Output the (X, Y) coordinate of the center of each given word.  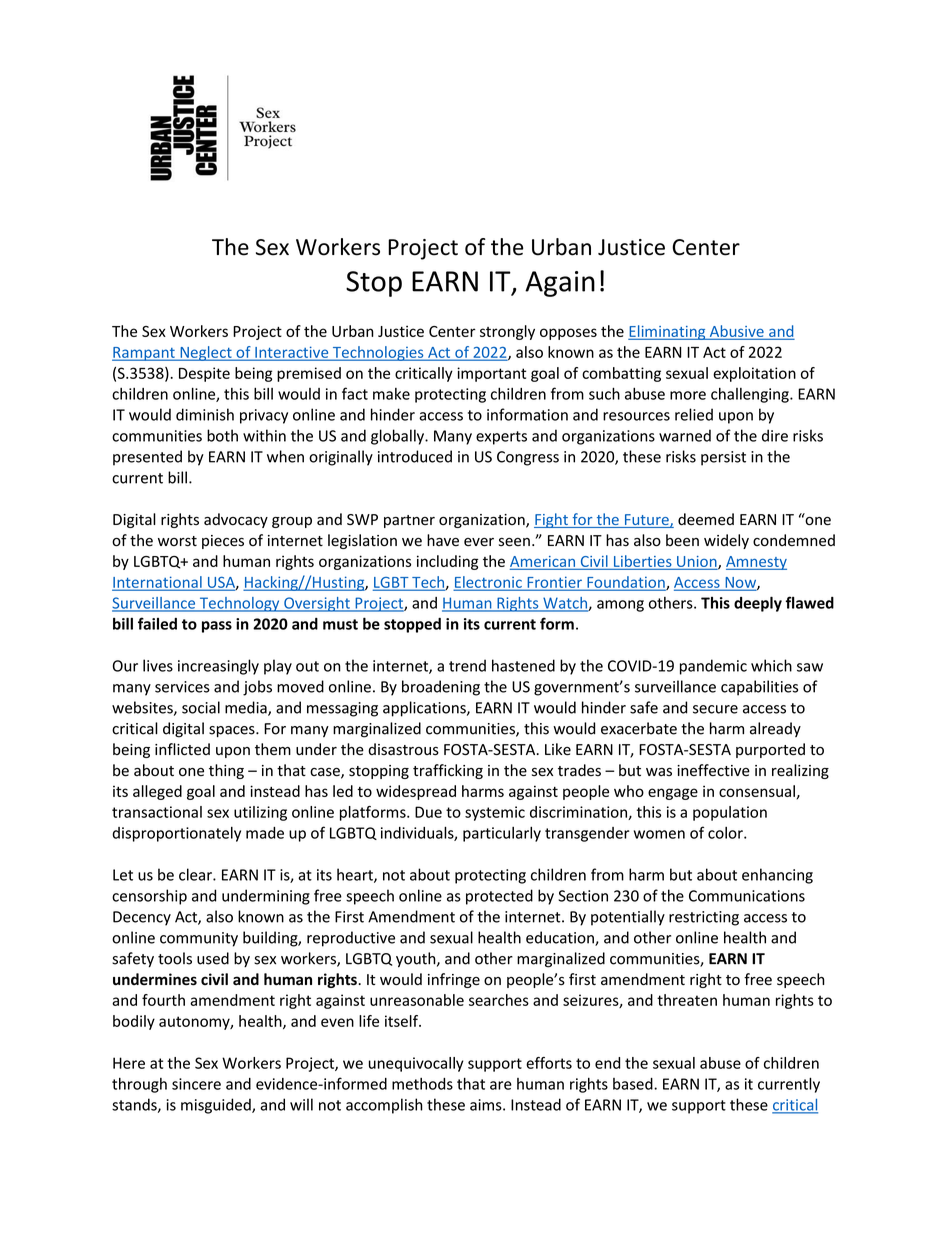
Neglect (206, 353)
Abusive (736, 332)
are (501, 1085)
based (634, 1084)
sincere (196, 1084)
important (491, 374)
